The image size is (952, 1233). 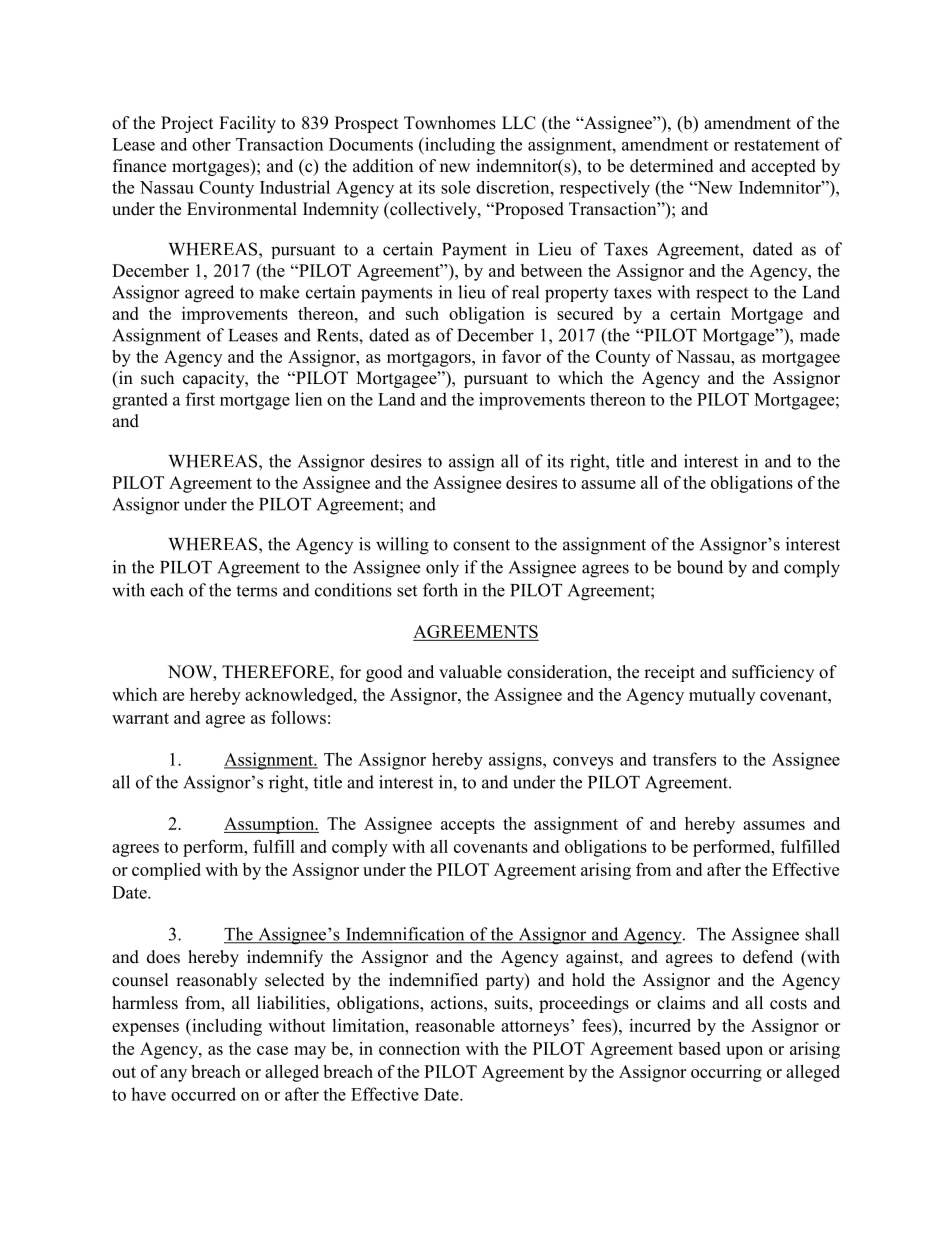 I want to click on Assumption, so click(x=270, y=825).
